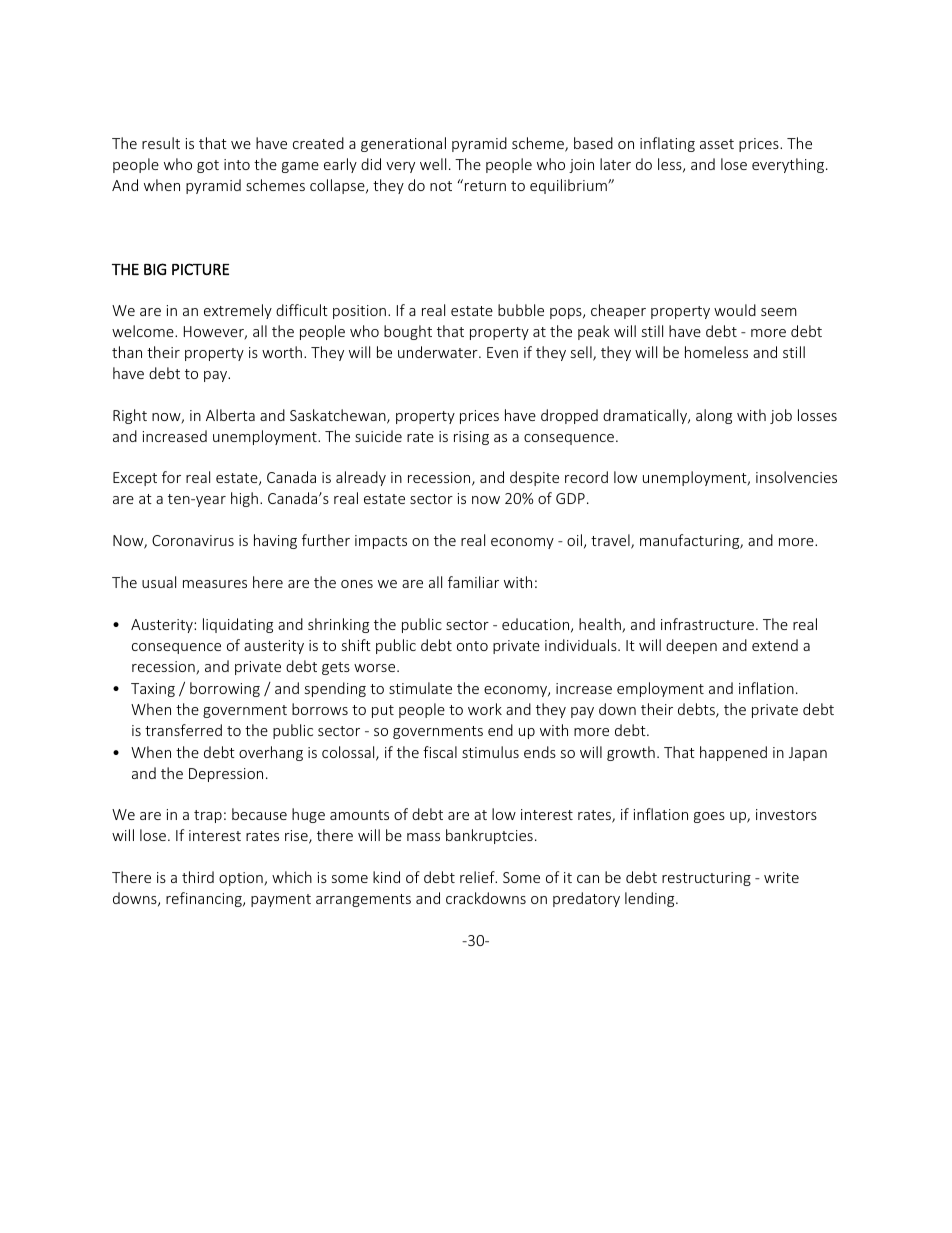 This screenshot has width=952, height=1233. Describe the element at coordinates (208, 166) in the screenshot. I see `got` at that location.
